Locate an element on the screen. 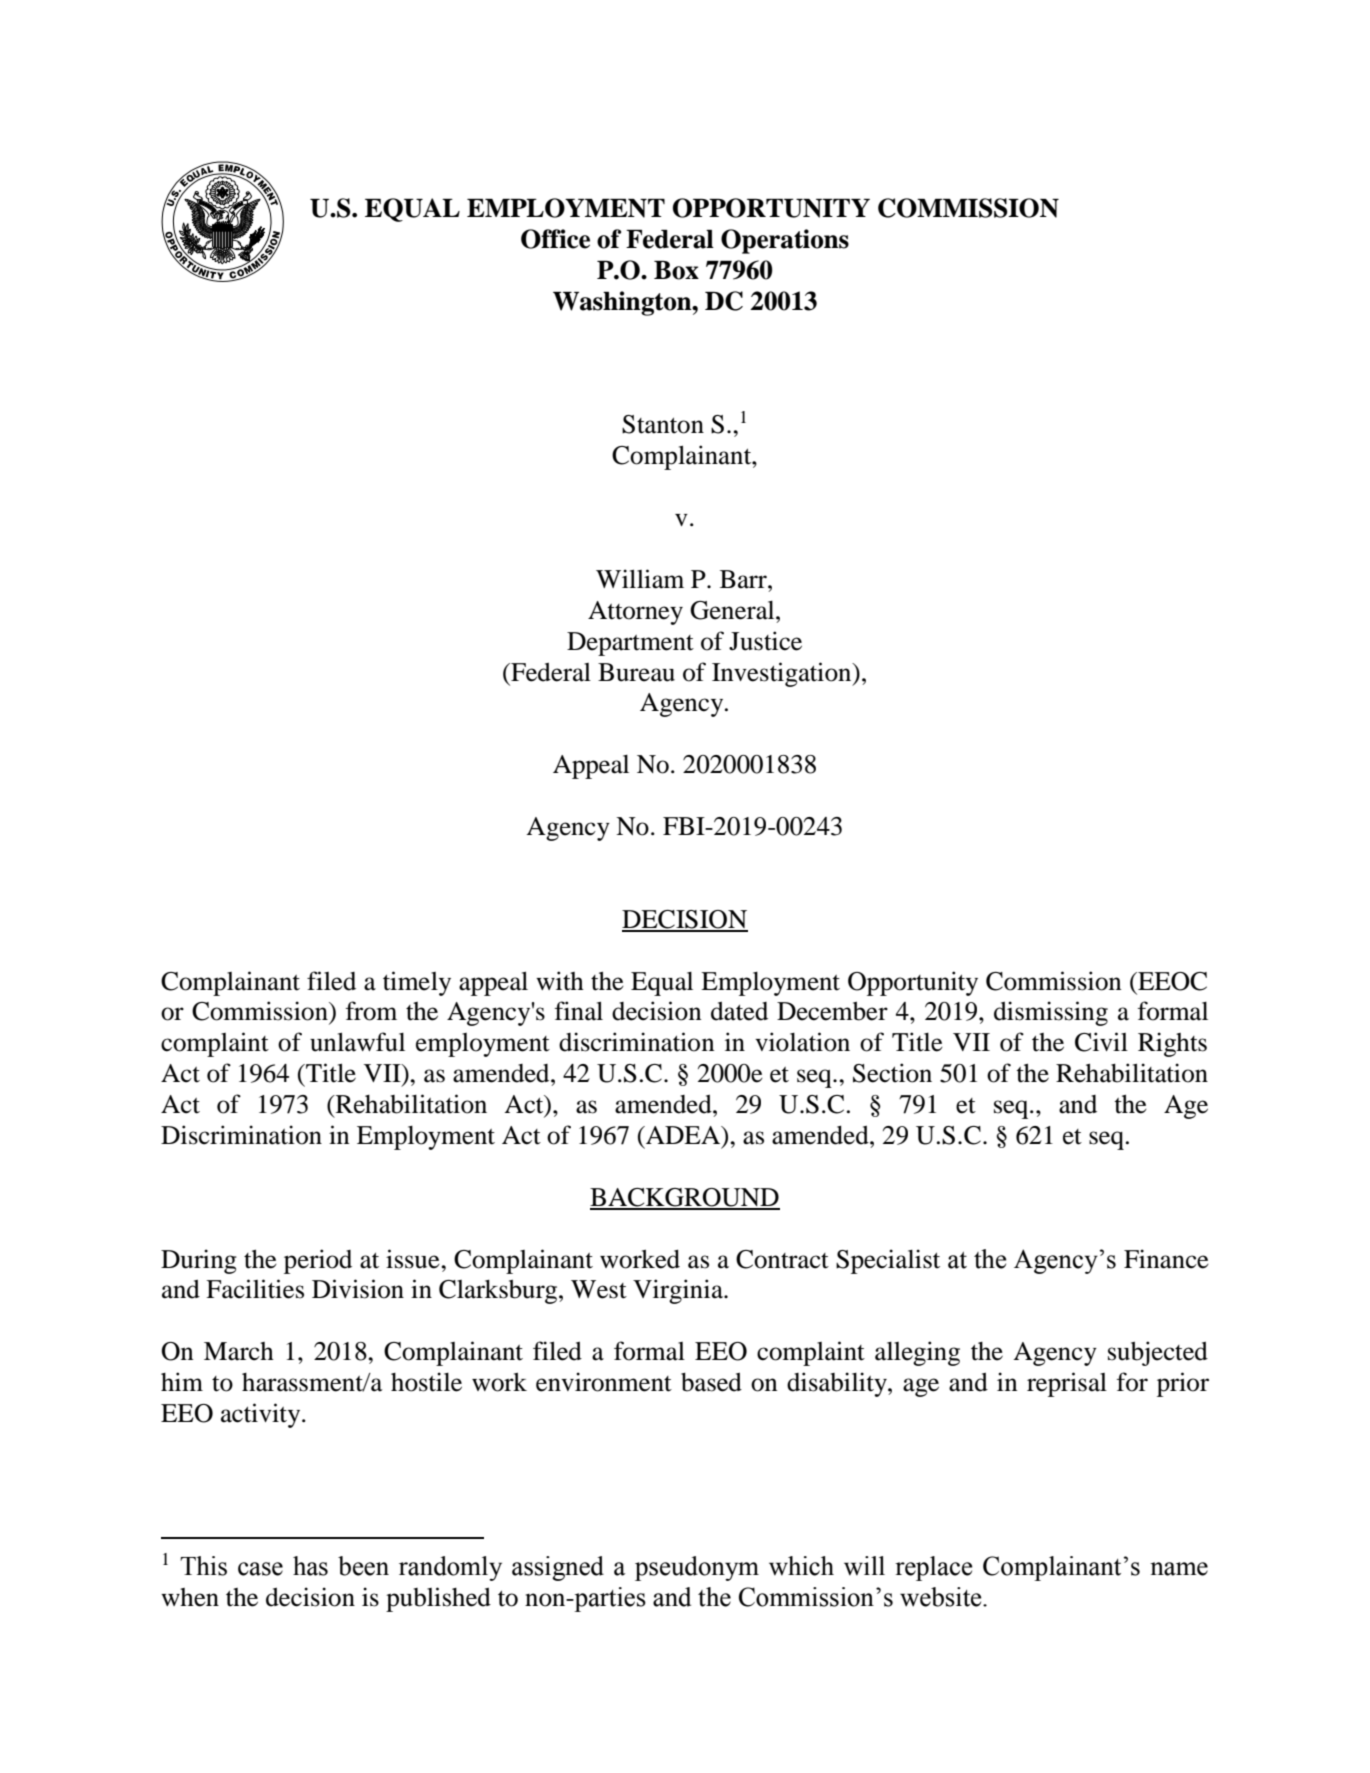 The image size is (1370, 1773). Office is located at coordinates (555, 239).
